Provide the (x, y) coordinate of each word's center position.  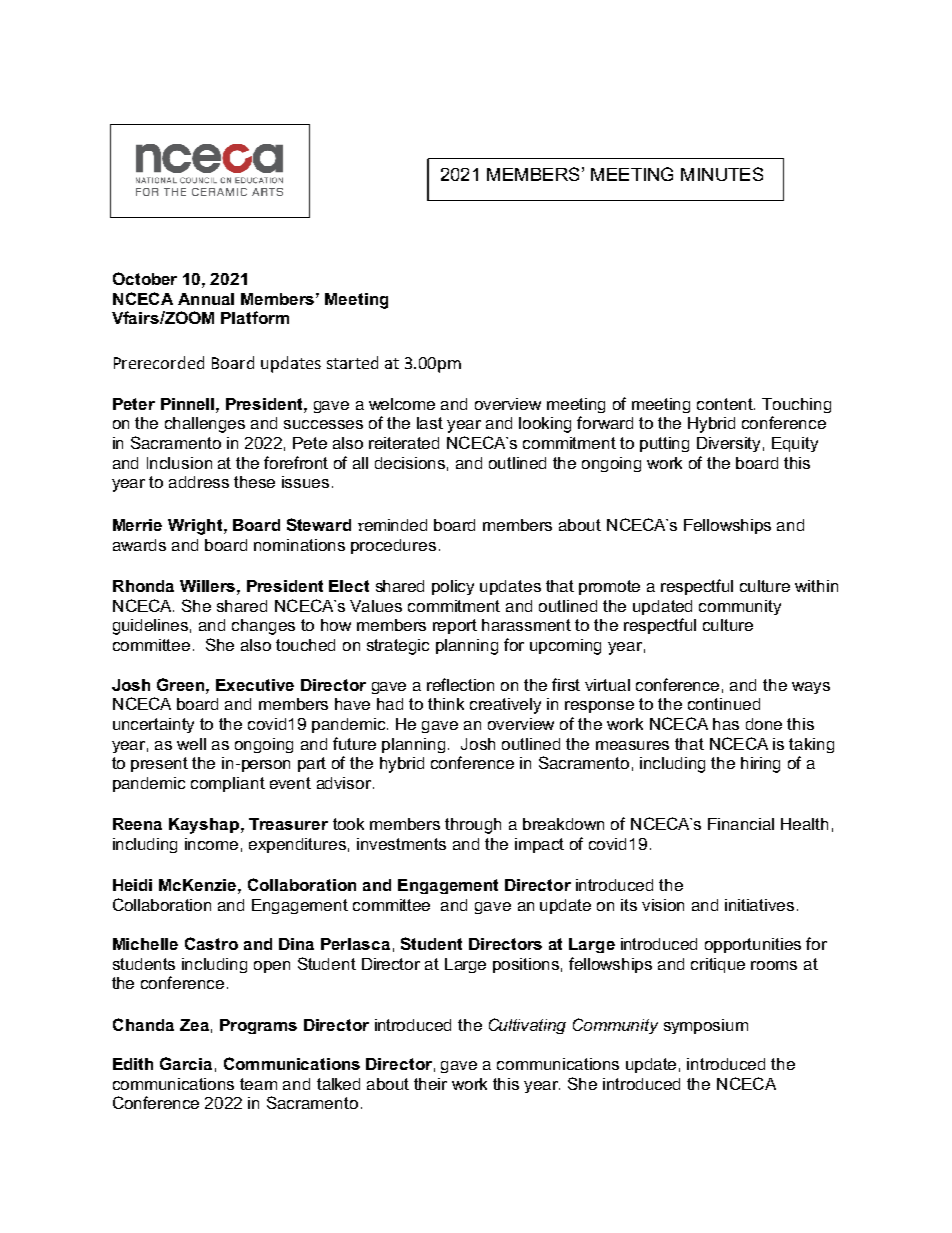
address (199, 482)
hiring (760, 765)
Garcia (186, 1063)
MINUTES (722, 174)
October (145, 278)
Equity (795, 444)
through (473, 826)
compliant (228, 784)
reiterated (404, 443)
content (726, 404)
